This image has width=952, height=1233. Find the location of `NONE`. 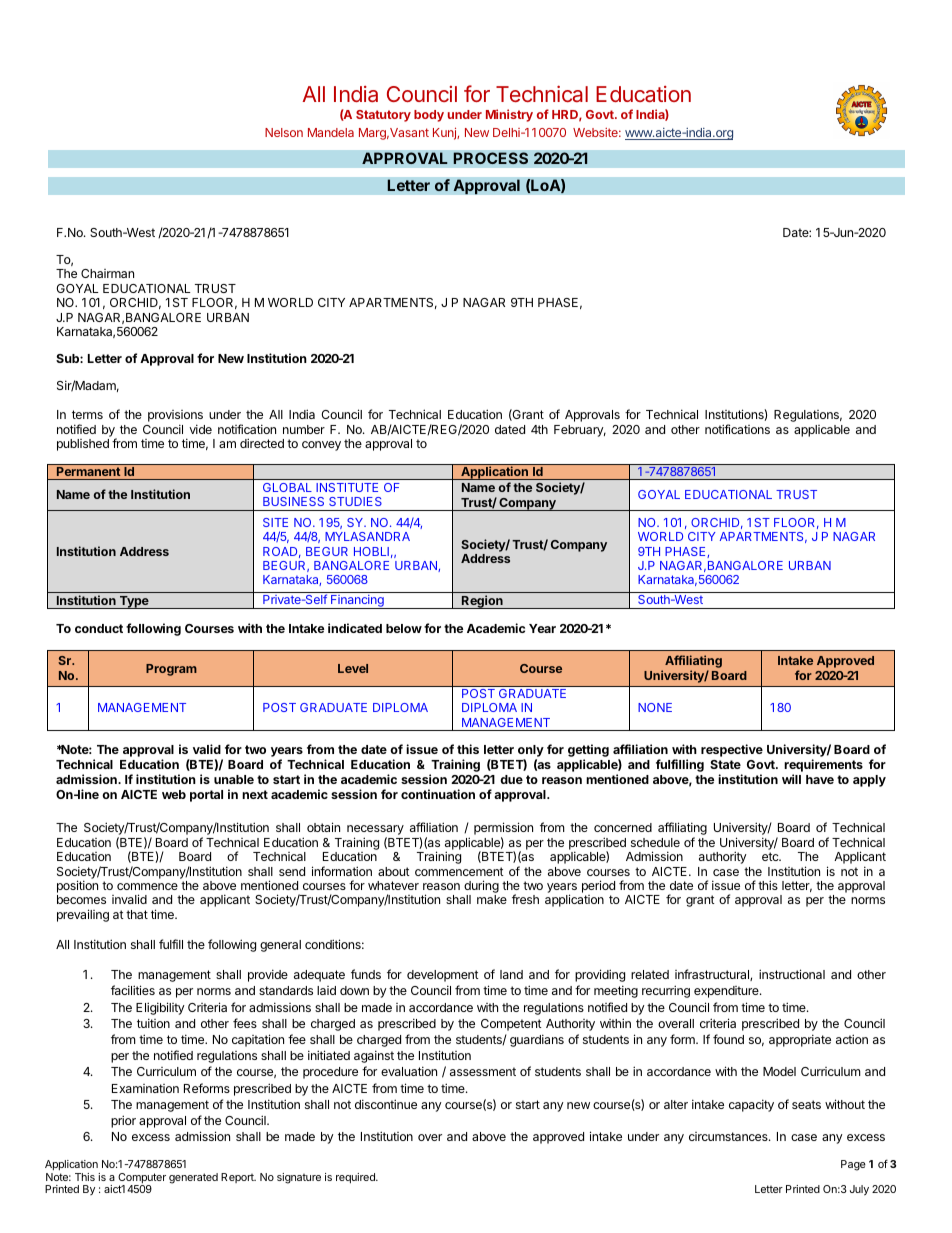

NONE is located at coordinates (655, 707).
